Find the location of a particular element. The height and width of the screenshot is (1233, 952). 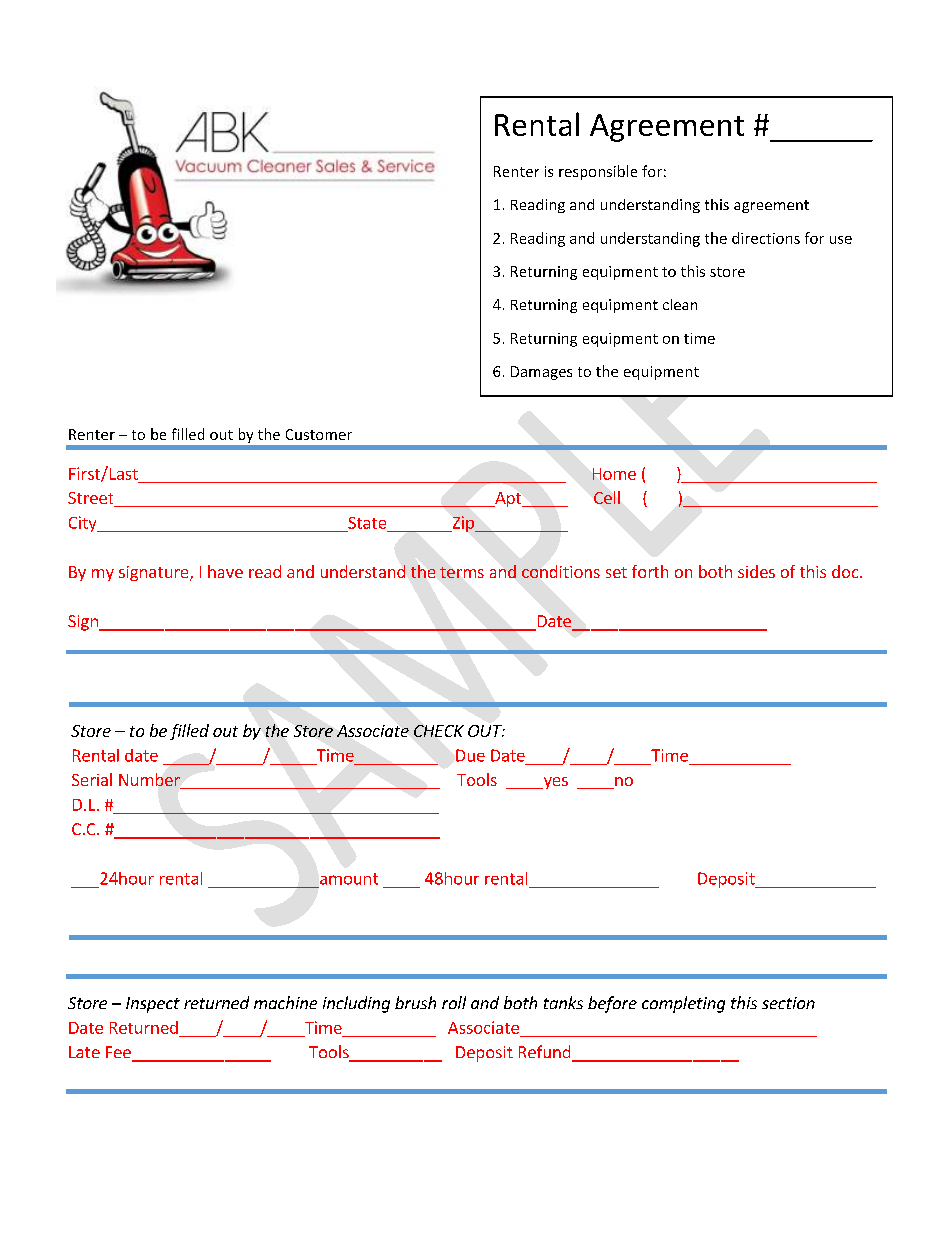

terms is located at coordinates (462, 572).
